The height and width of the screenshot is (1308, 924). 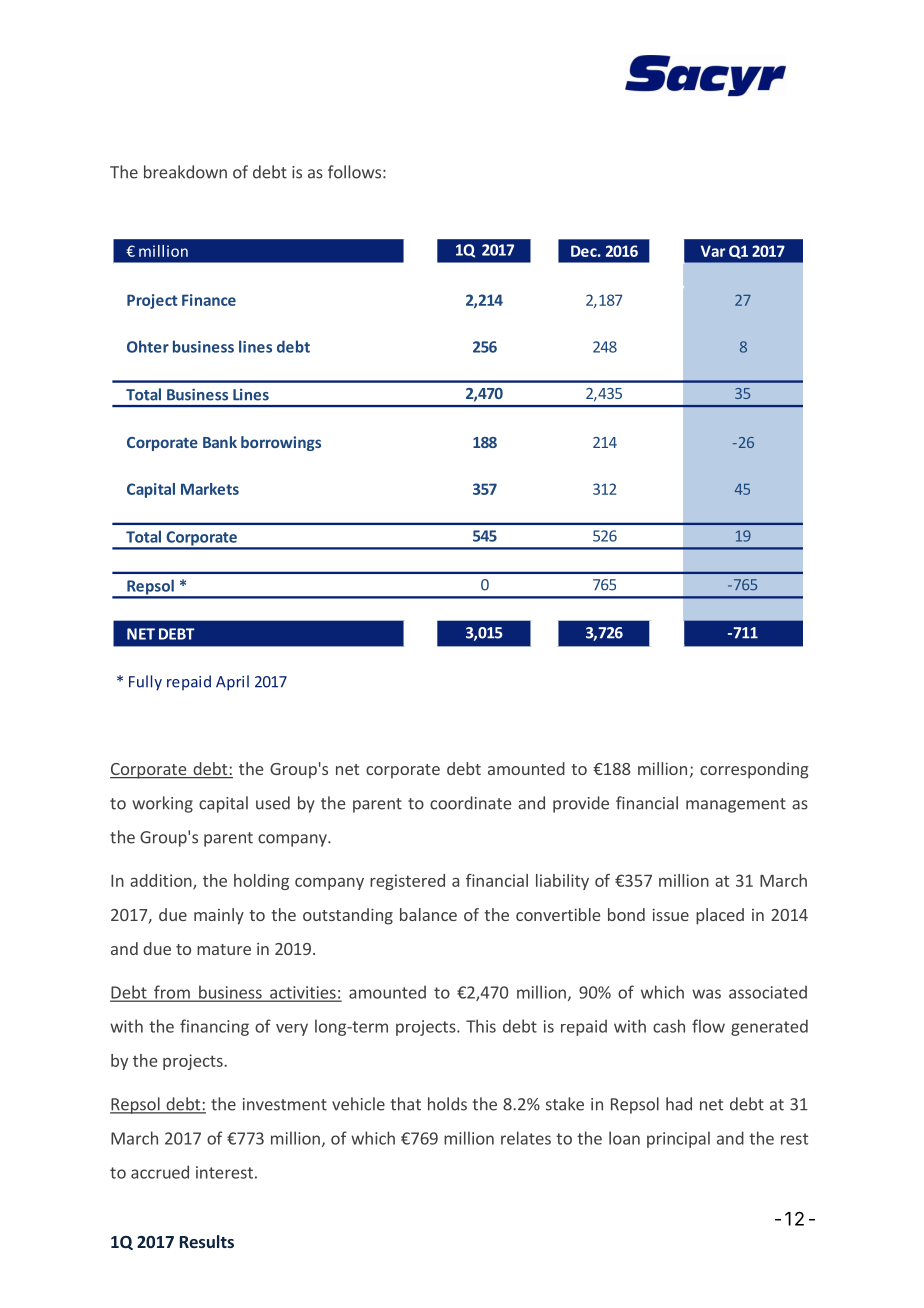 What do you see at coordinates (185, 172) in the screenshot?
I see `breakdown` at bounding box center [185, 172].
